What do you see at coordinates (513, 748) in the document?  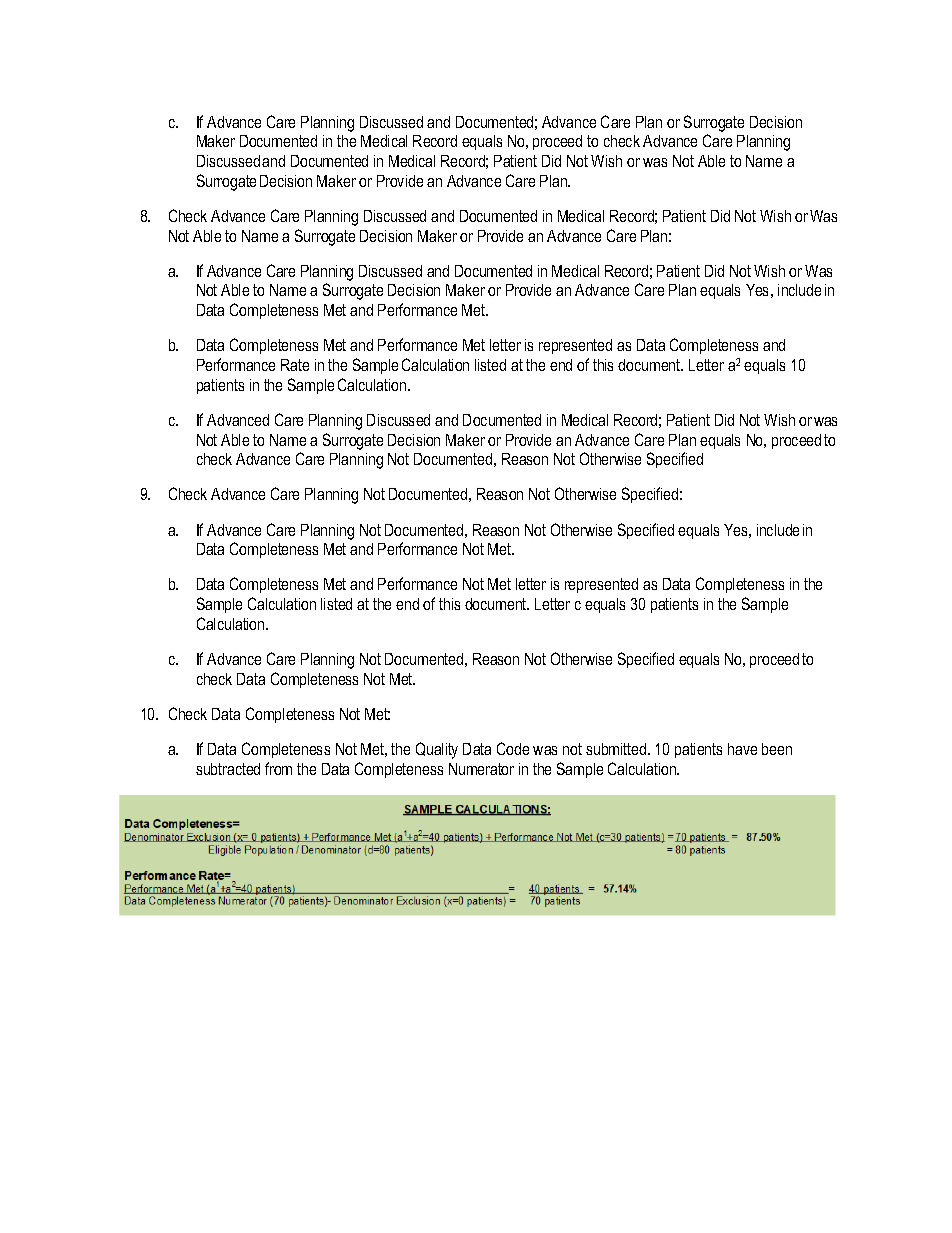 I see `Code` at bounding box center [513, 748].
